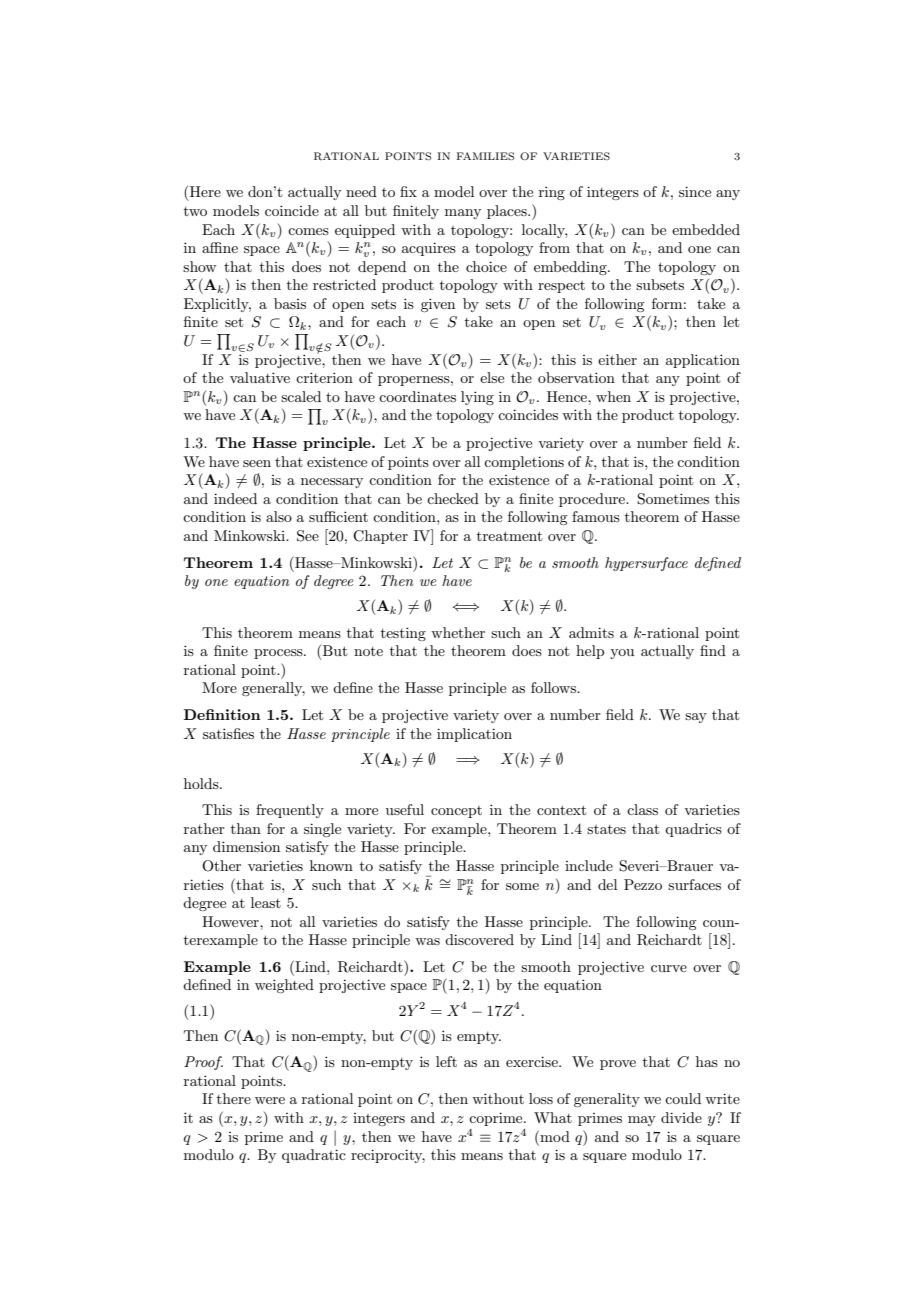 The width and height of the page is (924, 1308). I want to click on you, so click(622, 654).
